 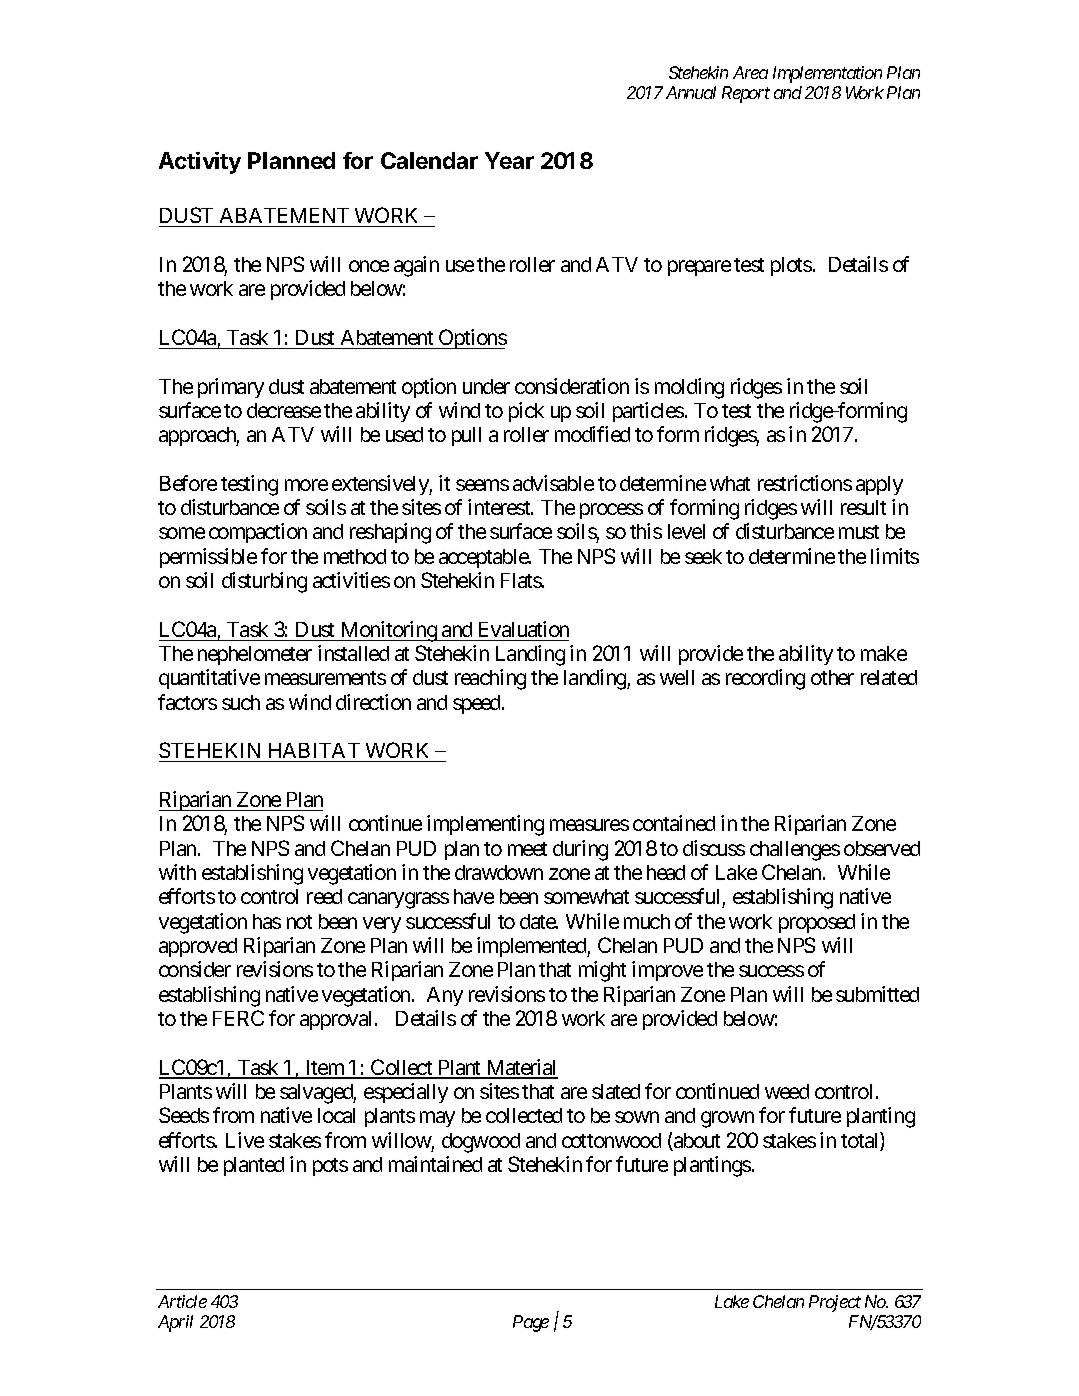 I want to click on reaching, so click(x=490, y=679).
